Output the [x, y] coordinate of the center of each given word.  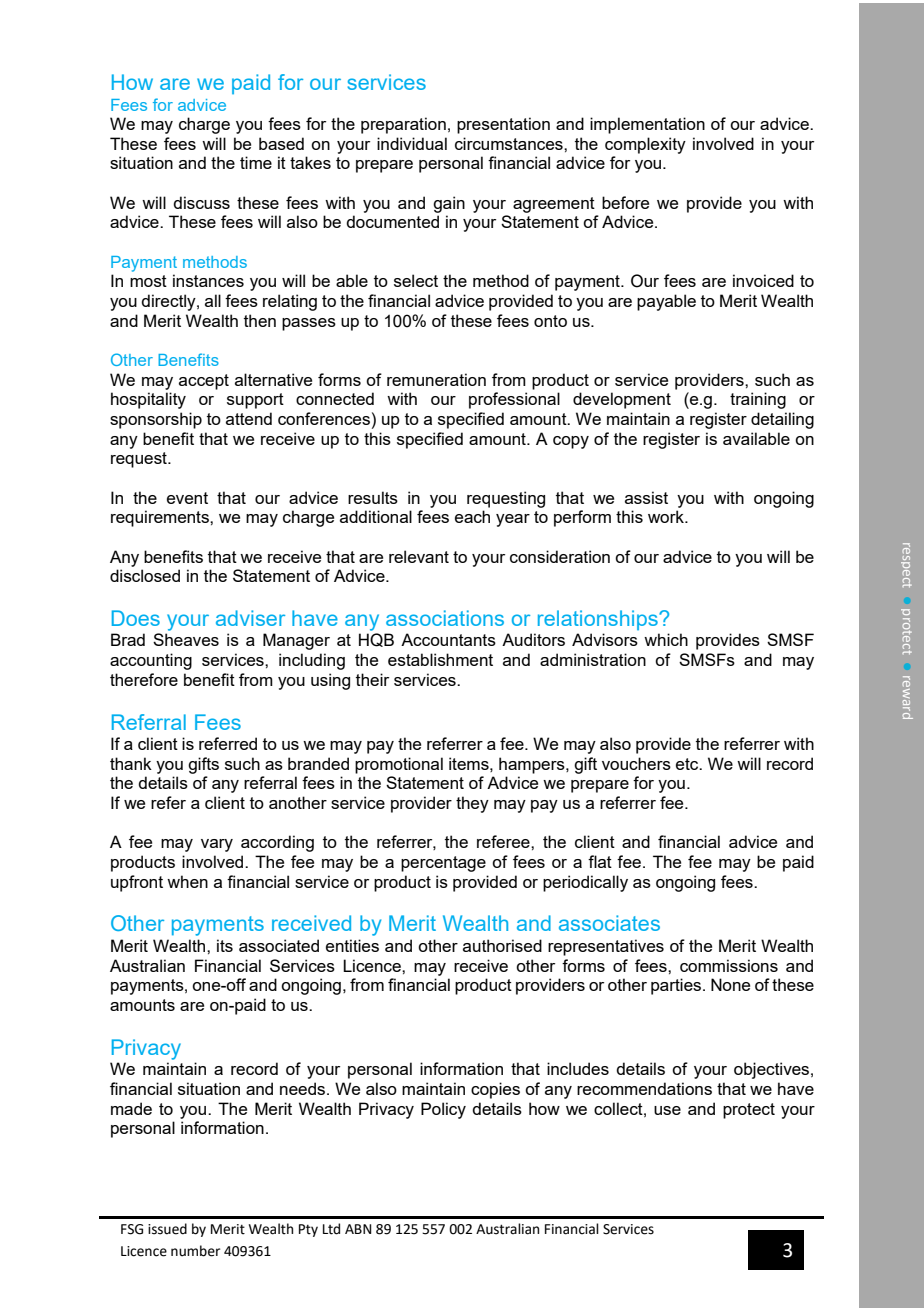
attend [249, 418]
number [195, 1251]
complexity [645, 145]
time [256, 162]
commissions [729, 965]
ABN [358, 1229]
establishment [440, 659]
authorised [502, 945]
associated [279, 945]
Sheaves [186, 639]
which [666, 639]
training [758, 400]
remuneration [436, 379]
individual [412, 143]
